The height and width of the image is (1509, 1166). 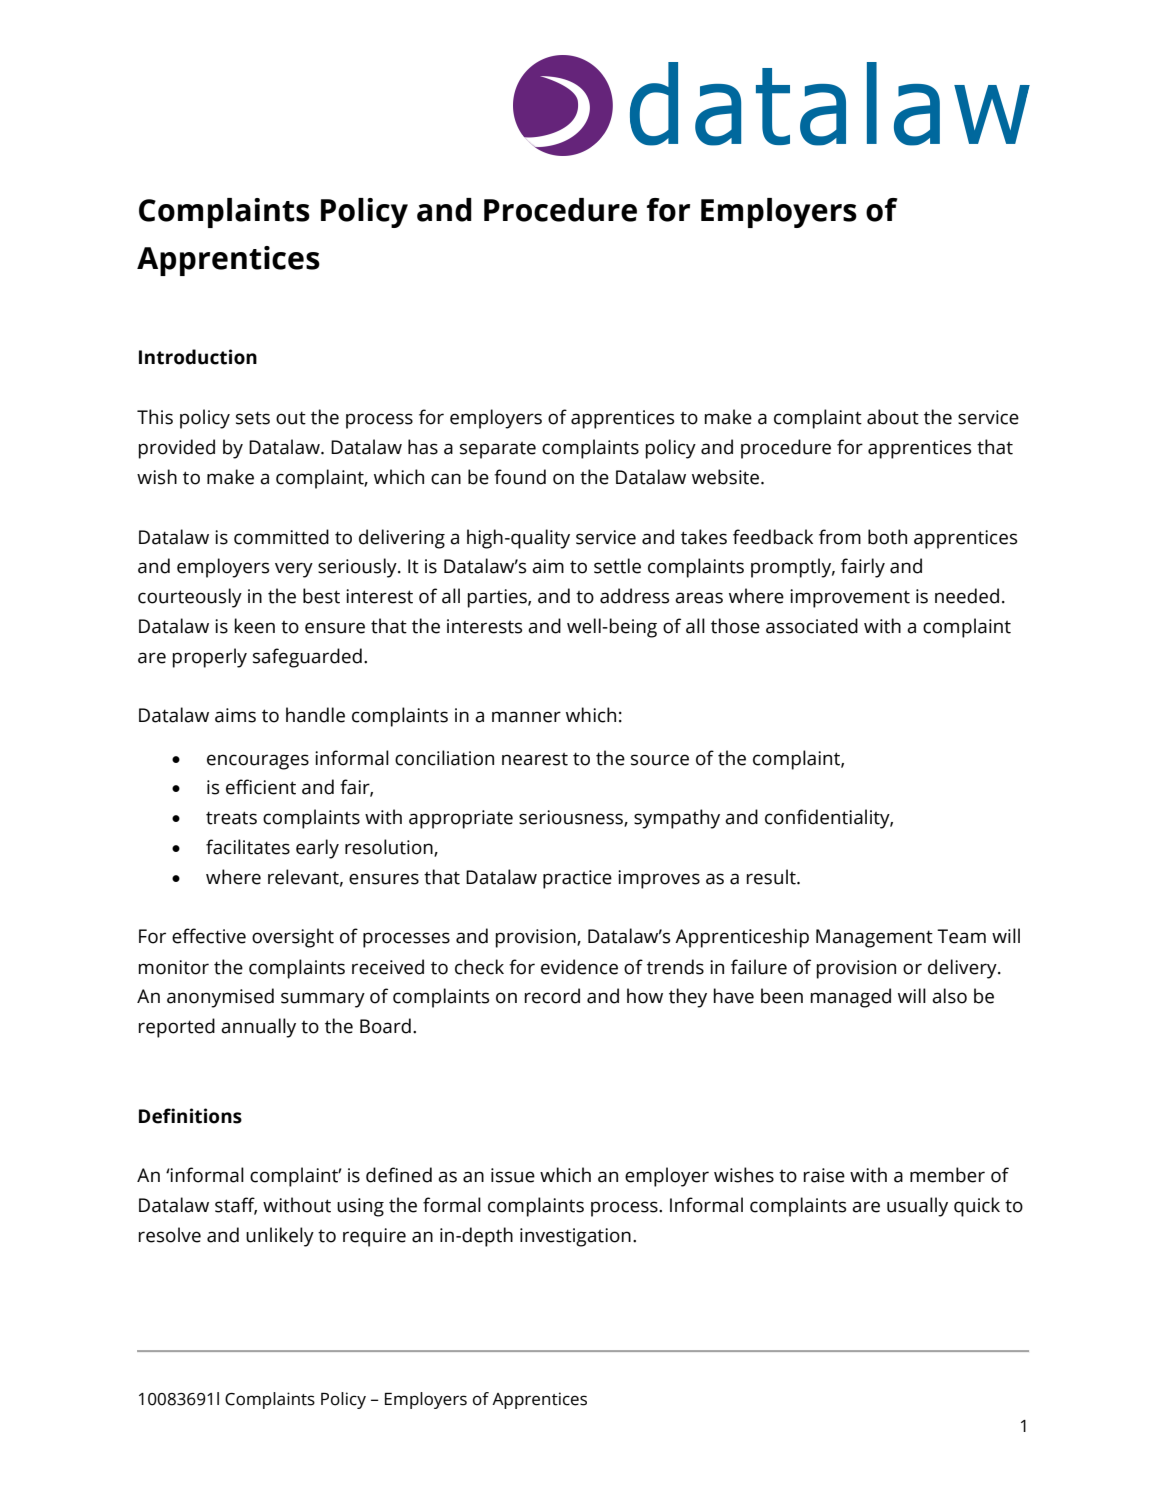 I want to click on separate, so click(x=498, y=450).
